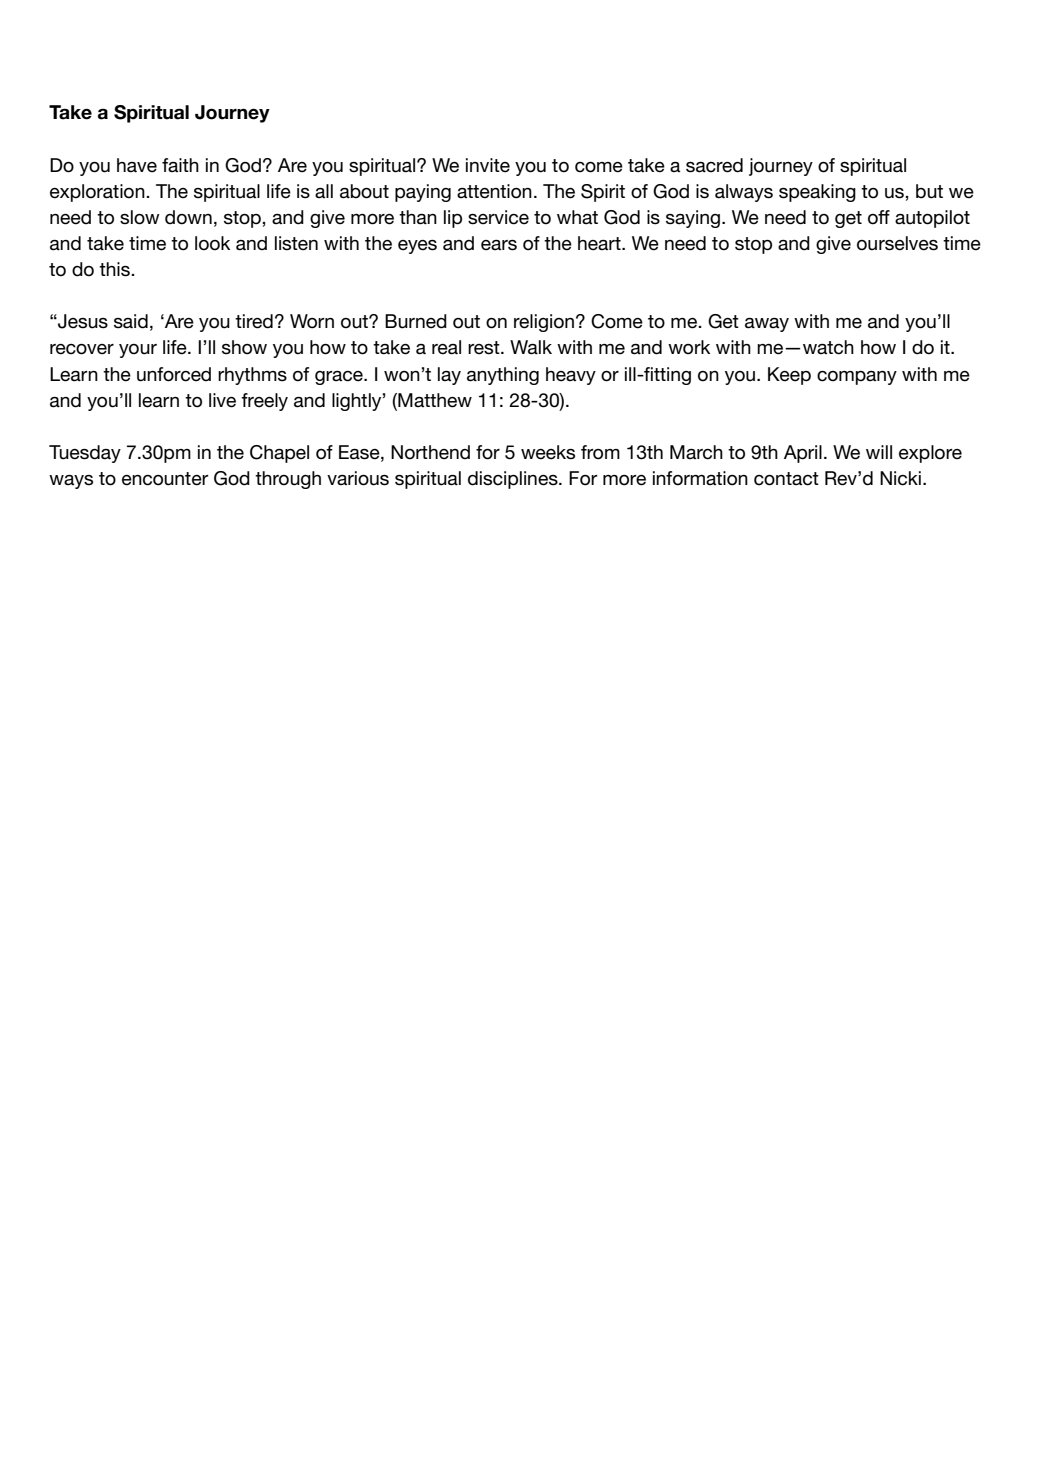 This document has width=1041, height=1473. Describe the element at coordinates (817, 193) in the document. I see `speaking` at that location.
